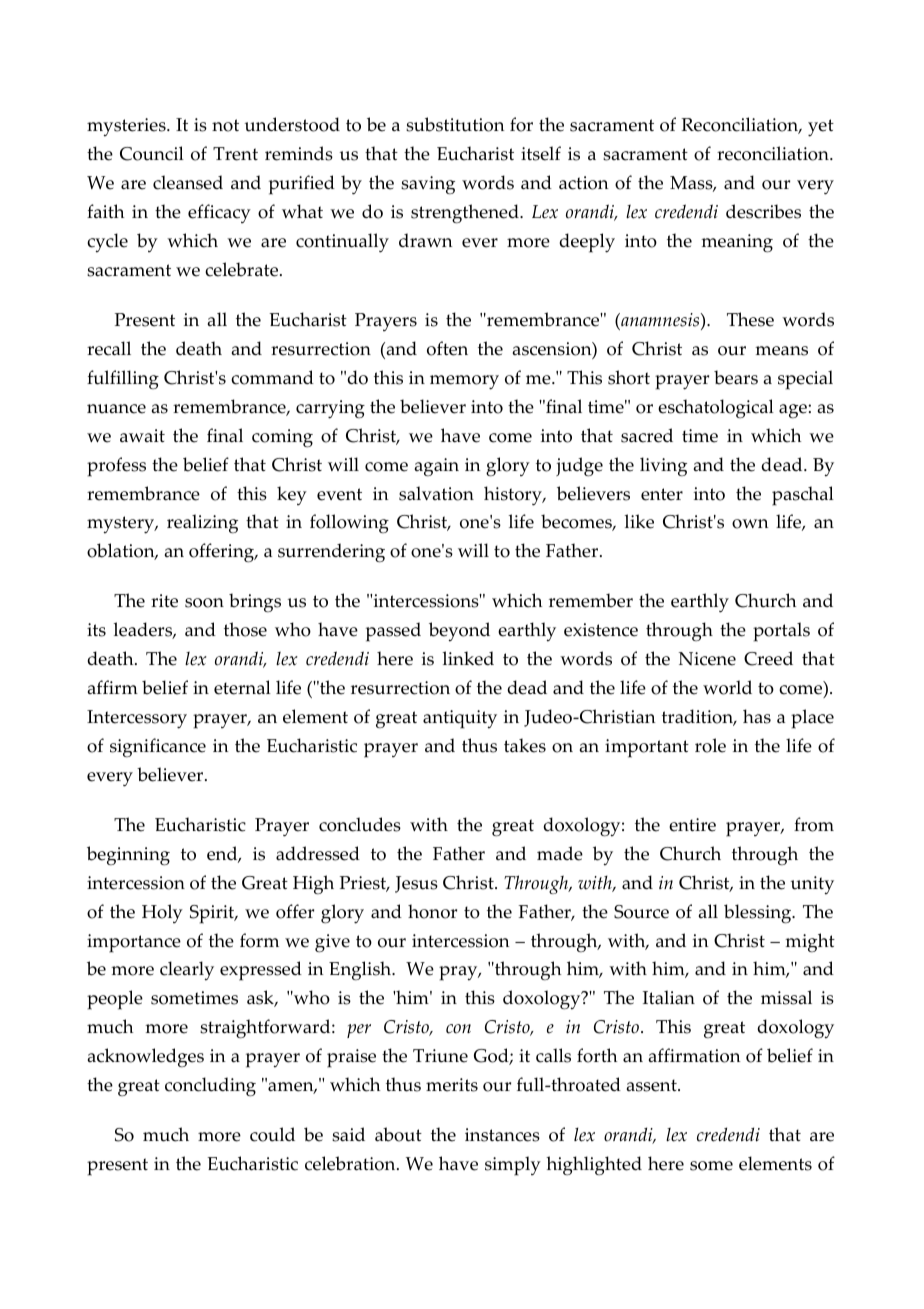 The image size is (924, 1309). Describe the element at coordinates (245, 629) in the screenshot. I see `those` at that location.
